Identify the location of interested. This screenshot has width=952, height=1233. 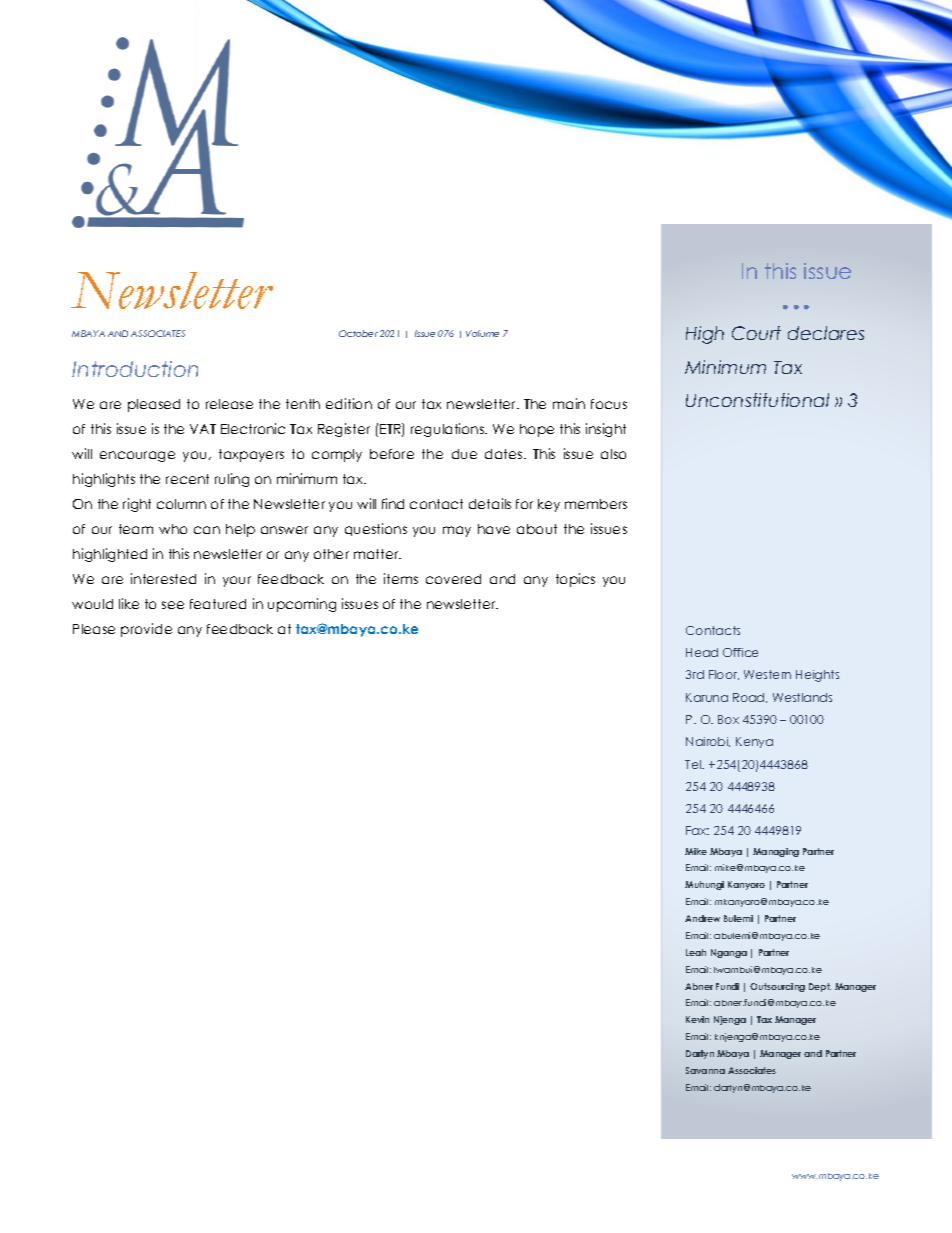
(163, 578).
